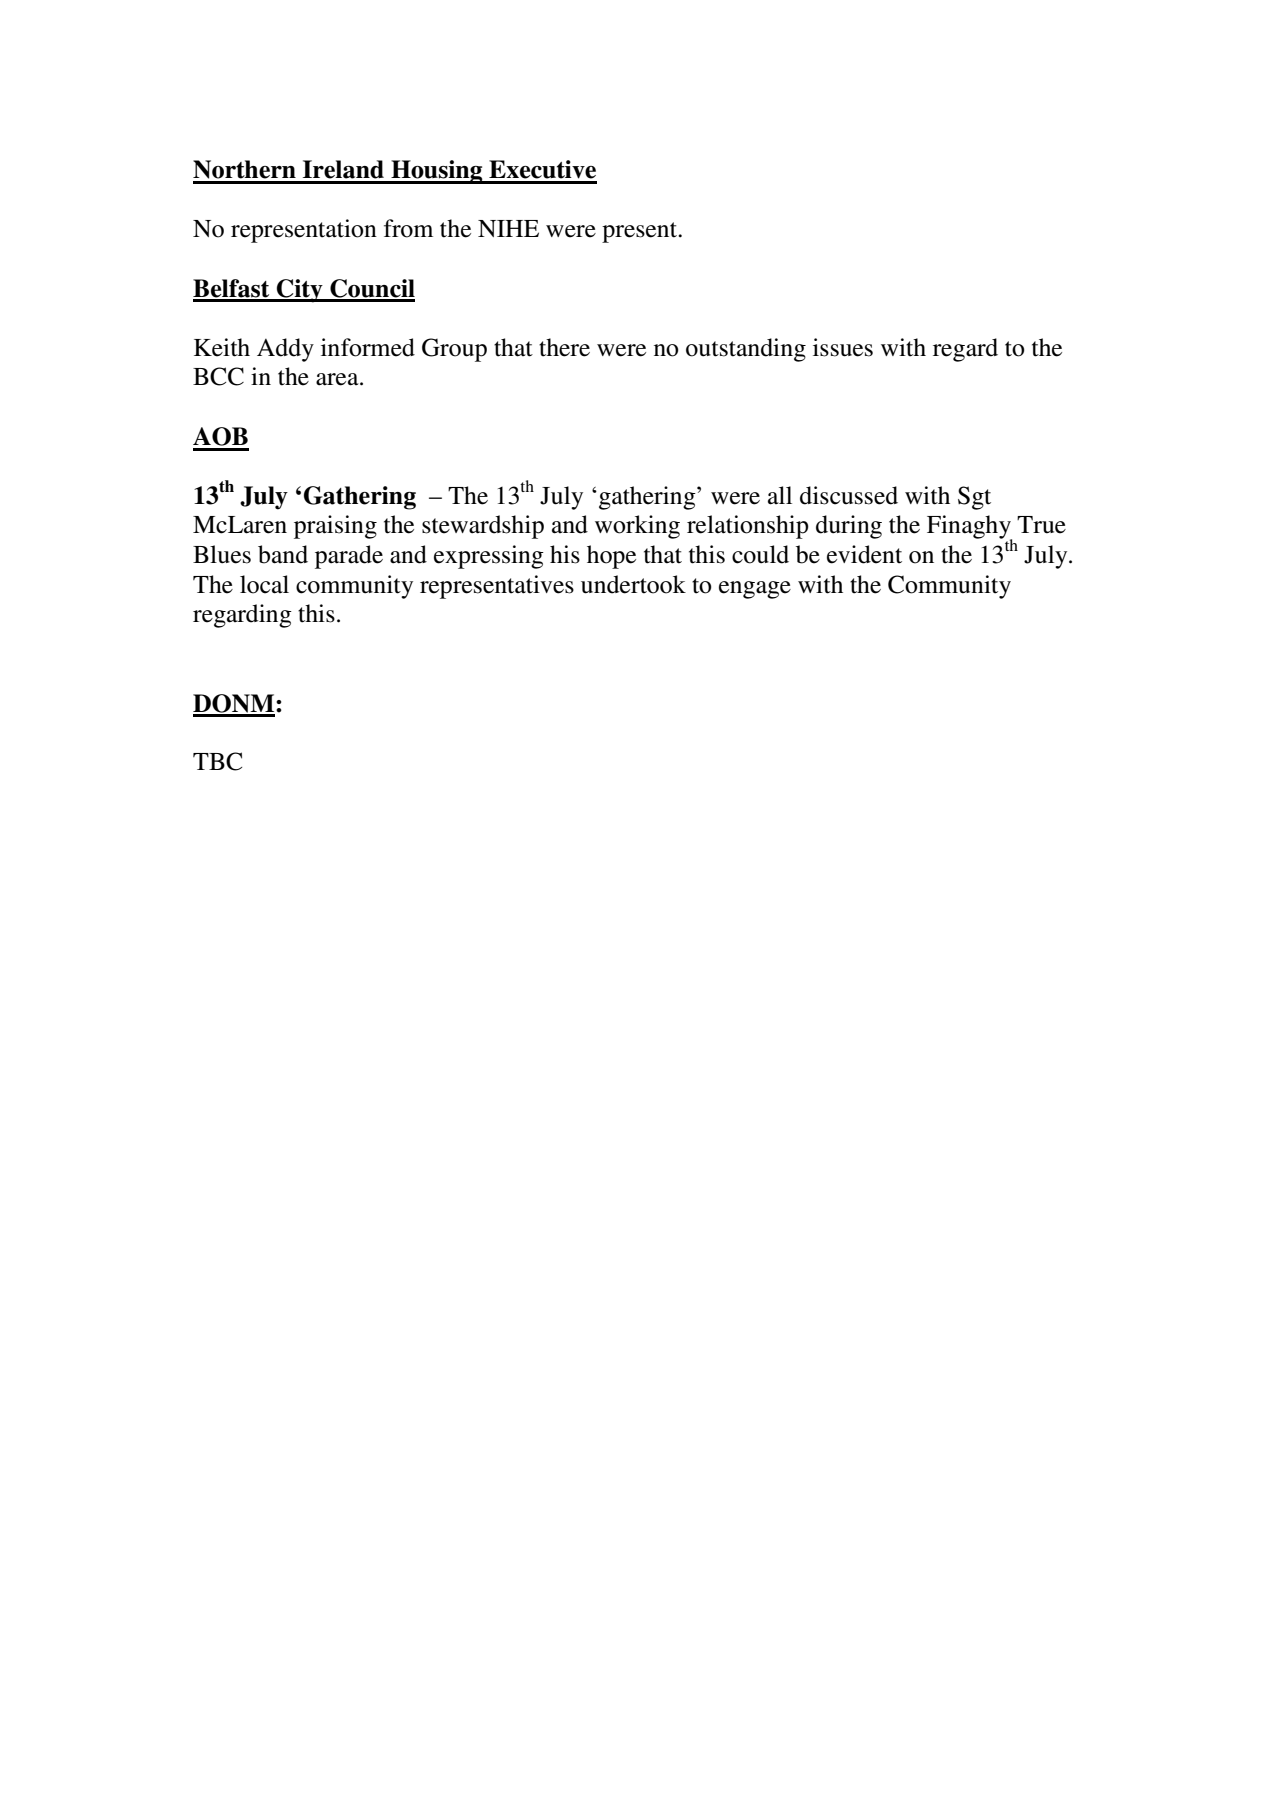 This image has width=1278, height=1808. What do you see at coordinates (408, 228) in the image?
I see `from` at bounding box center [408, 228].
